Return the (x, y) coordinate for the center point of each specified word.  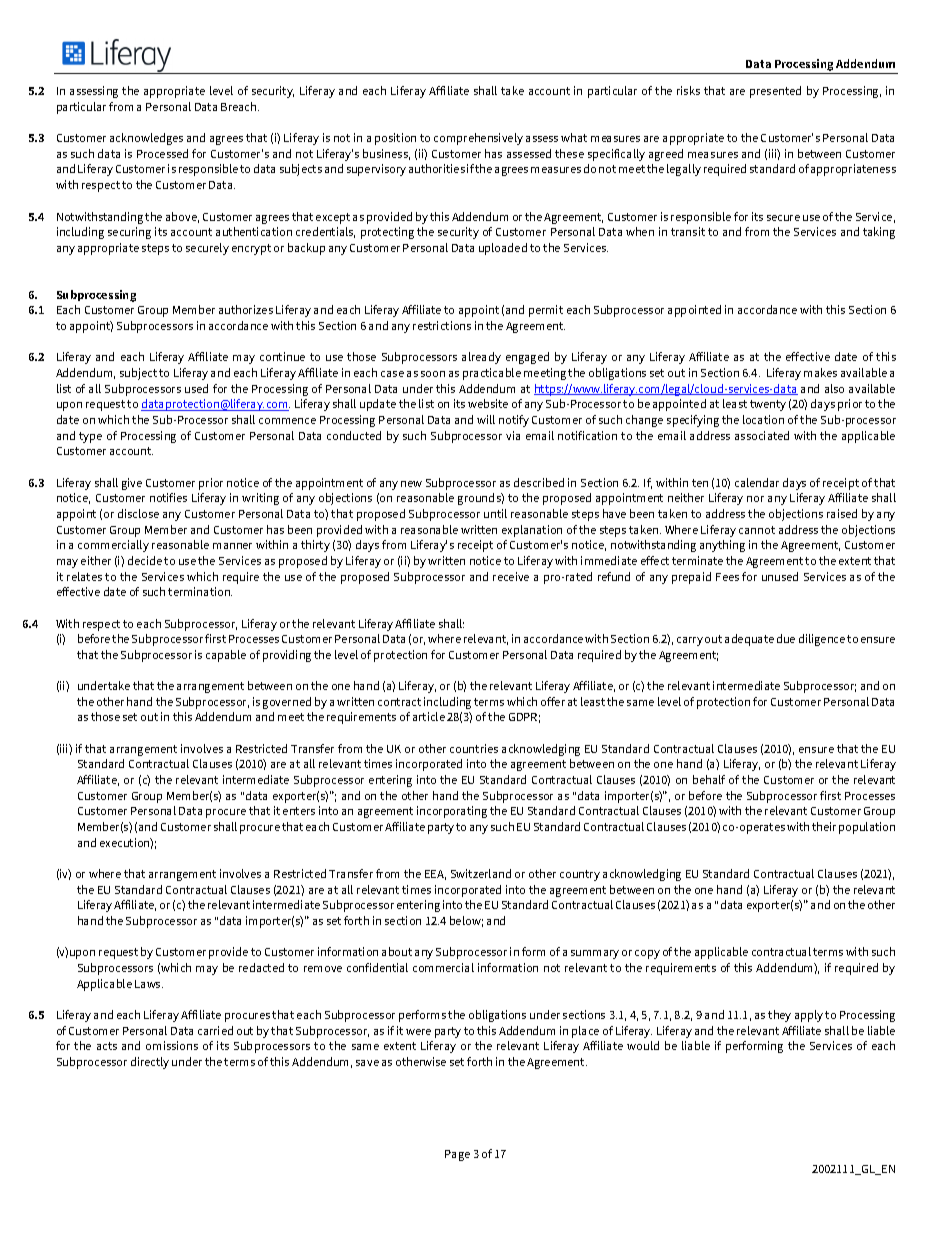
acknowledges (146, 139)
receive (511, 576)
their (824, 826)
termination (200, 591)
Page (457, 1155)
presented (775, 92)
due (786, 638)
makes (820, 372)
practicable (492, 374)
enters (299, 811)
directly (150, 1063)
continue (282, 356)
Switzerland (481, 873)
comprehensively (478, 139)
